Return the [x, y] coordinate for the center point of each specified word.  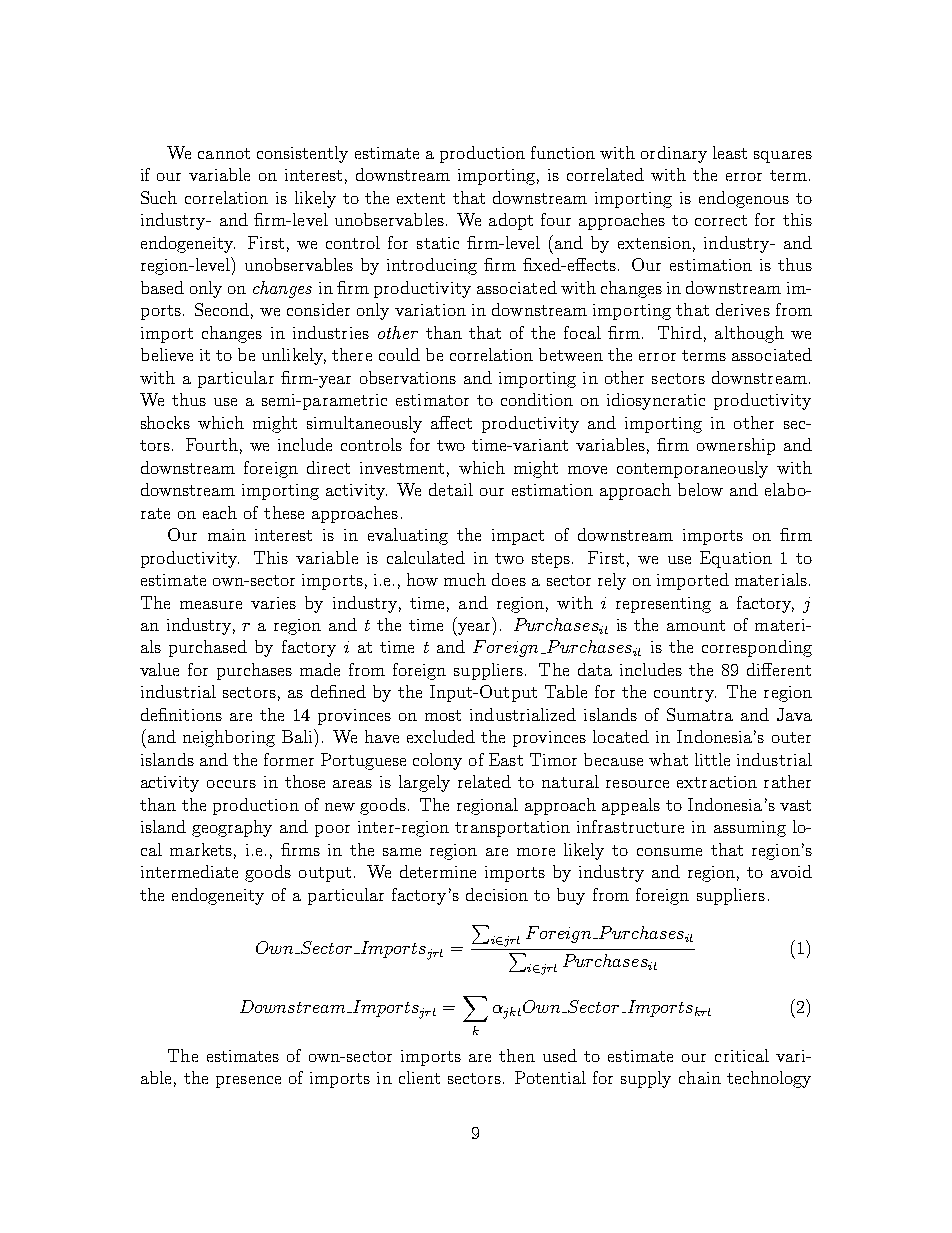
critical [742, 1055]
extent [421, 198]
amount [696, 625]
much [465, 579]
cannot [224, 153]
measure [211, 605]
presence [248, 1082]
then [517, 1055]
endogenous [744, 199]
